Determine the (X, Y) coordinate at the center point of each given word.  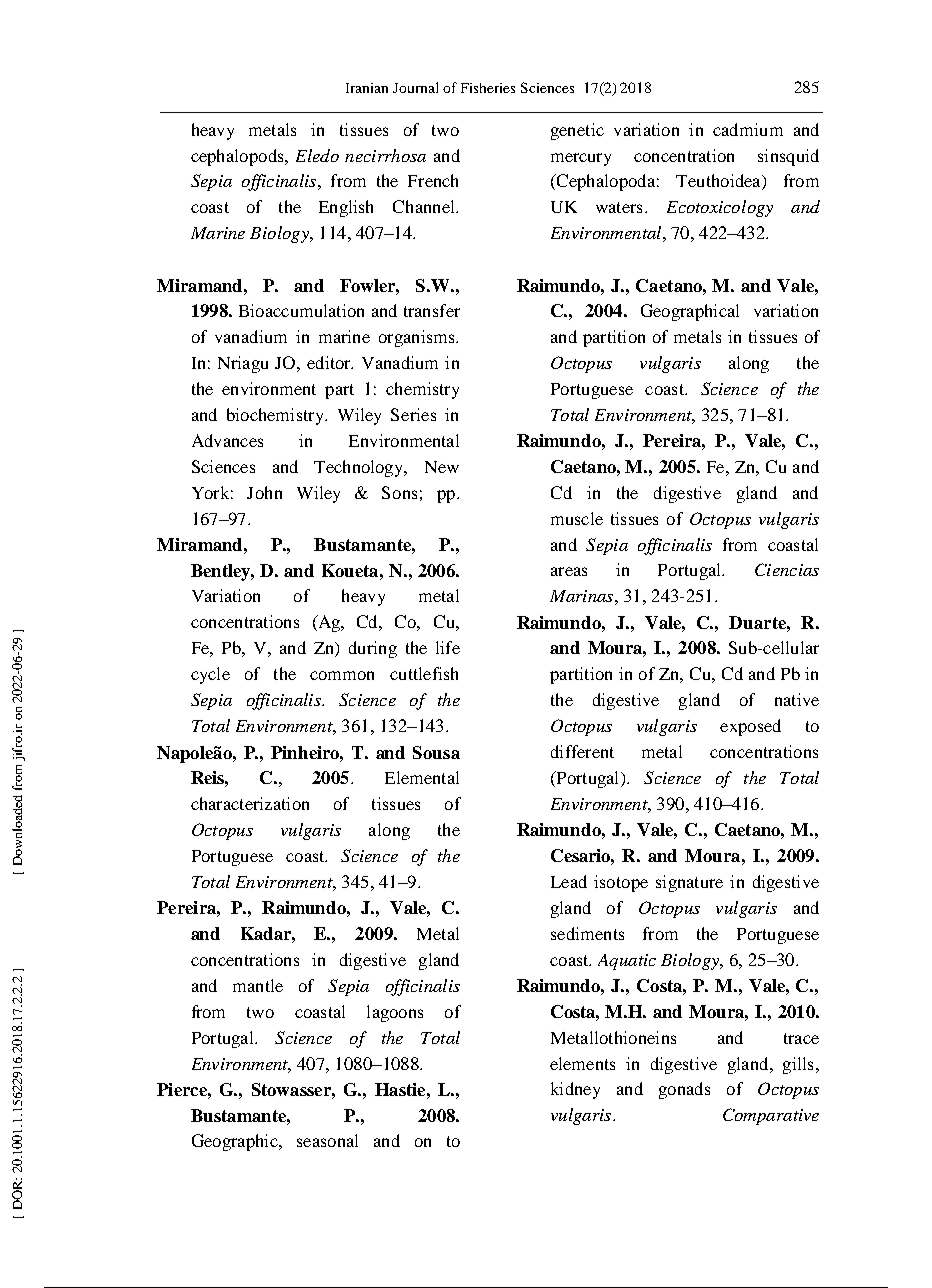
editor (330, 362)
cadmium (748, 129)
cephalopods (238, 157)
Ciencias (787, 569)
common (342, 675)
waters (619, 207)
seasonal (327, 1140)
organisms (418, 338)
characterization (250, 803)
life (448, 647)
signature (689, 883)
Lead (569, 881)
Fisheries (488, 88)
